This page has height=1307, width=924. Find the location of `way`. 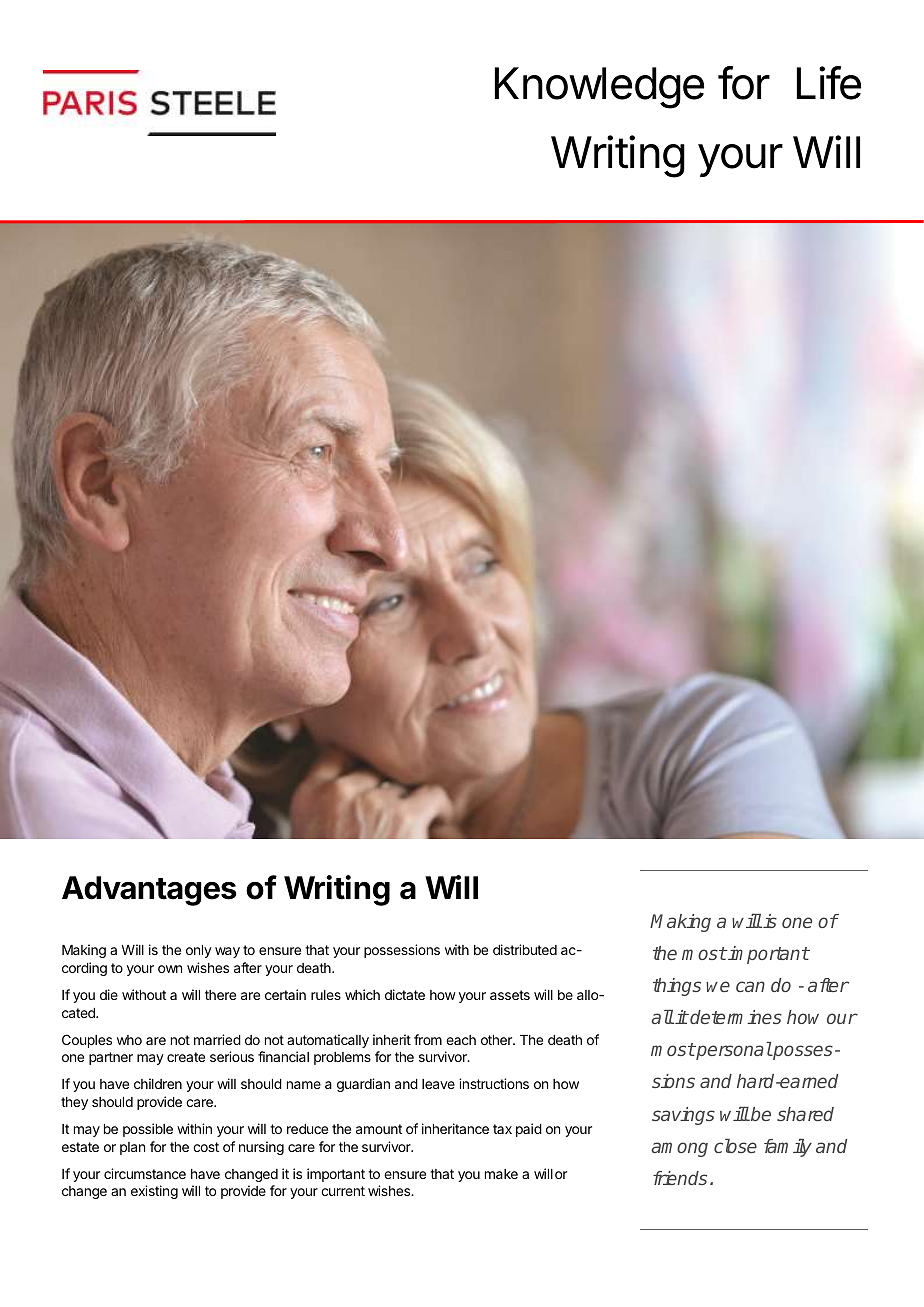

way is located at coordinates (227, 952).
